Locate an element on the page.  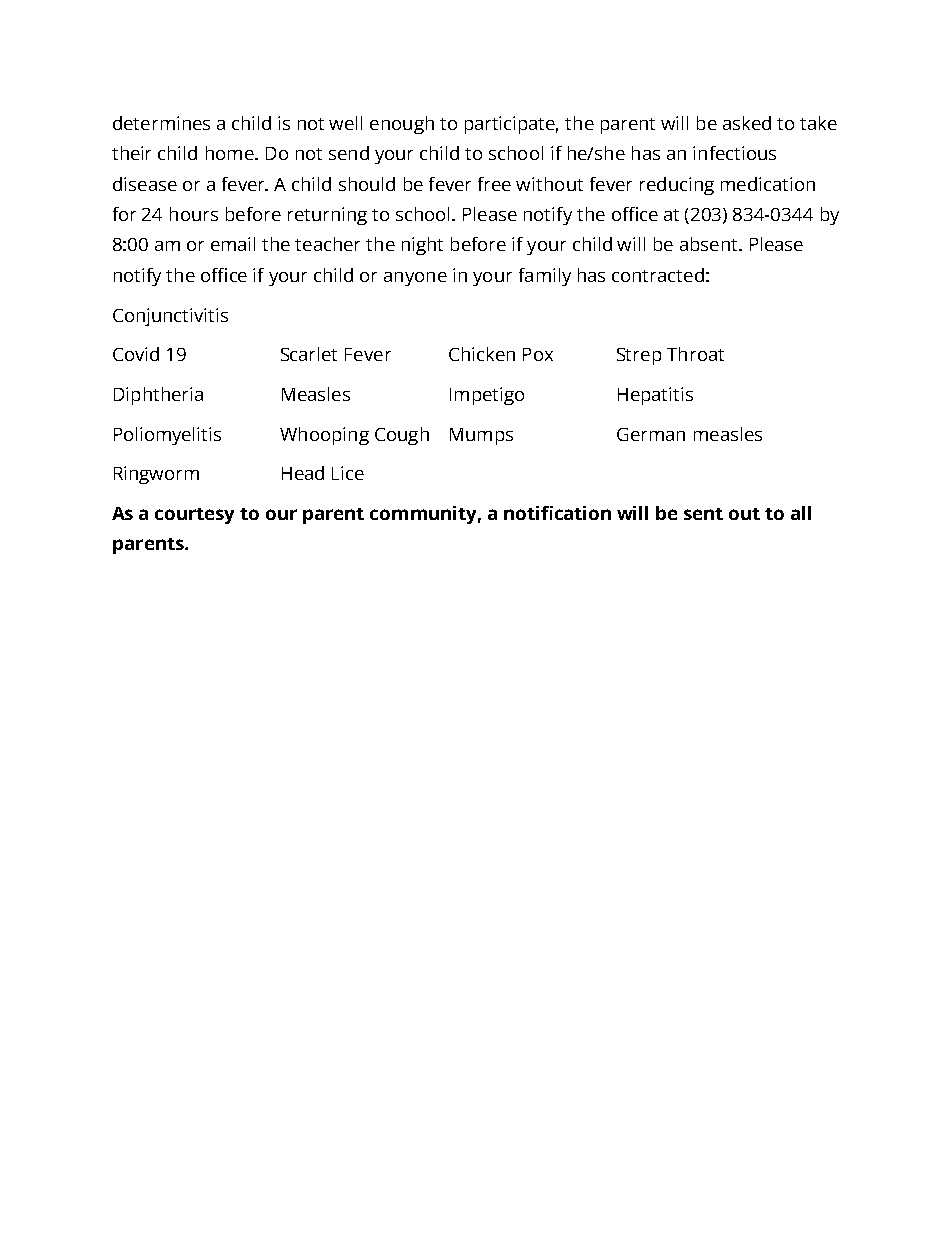
asked is located at coordinates (747, 123).
